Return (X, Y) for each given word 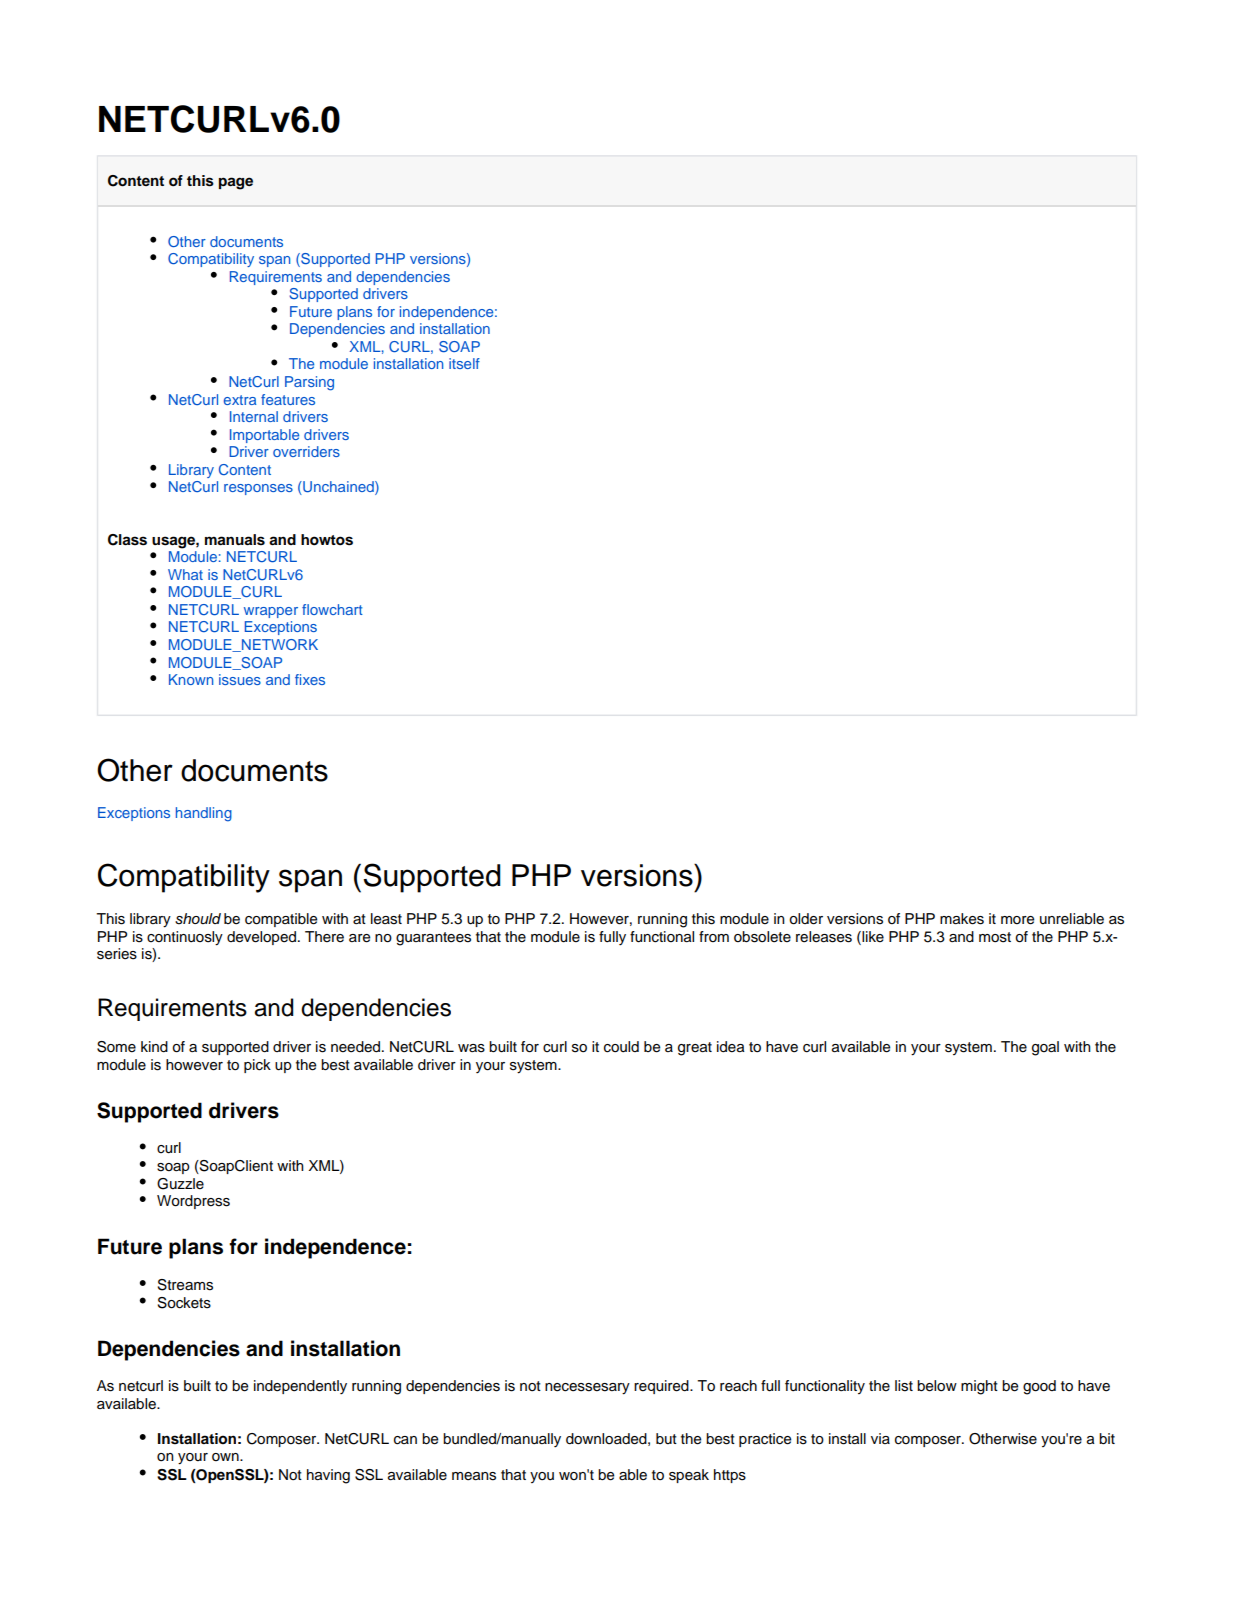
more (1017, 920)
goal (1045, 1048)
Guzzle (180, 1184)
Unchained (338, 488)
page (236, 183)
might (979, 1387)
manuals (235, 540)
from (714, 936)
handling (204, 814)
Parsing (309, 383)
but (666, 1438)
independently (300, 1387)
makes (962, 919)
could (621, 1047)
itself (464, 363)
